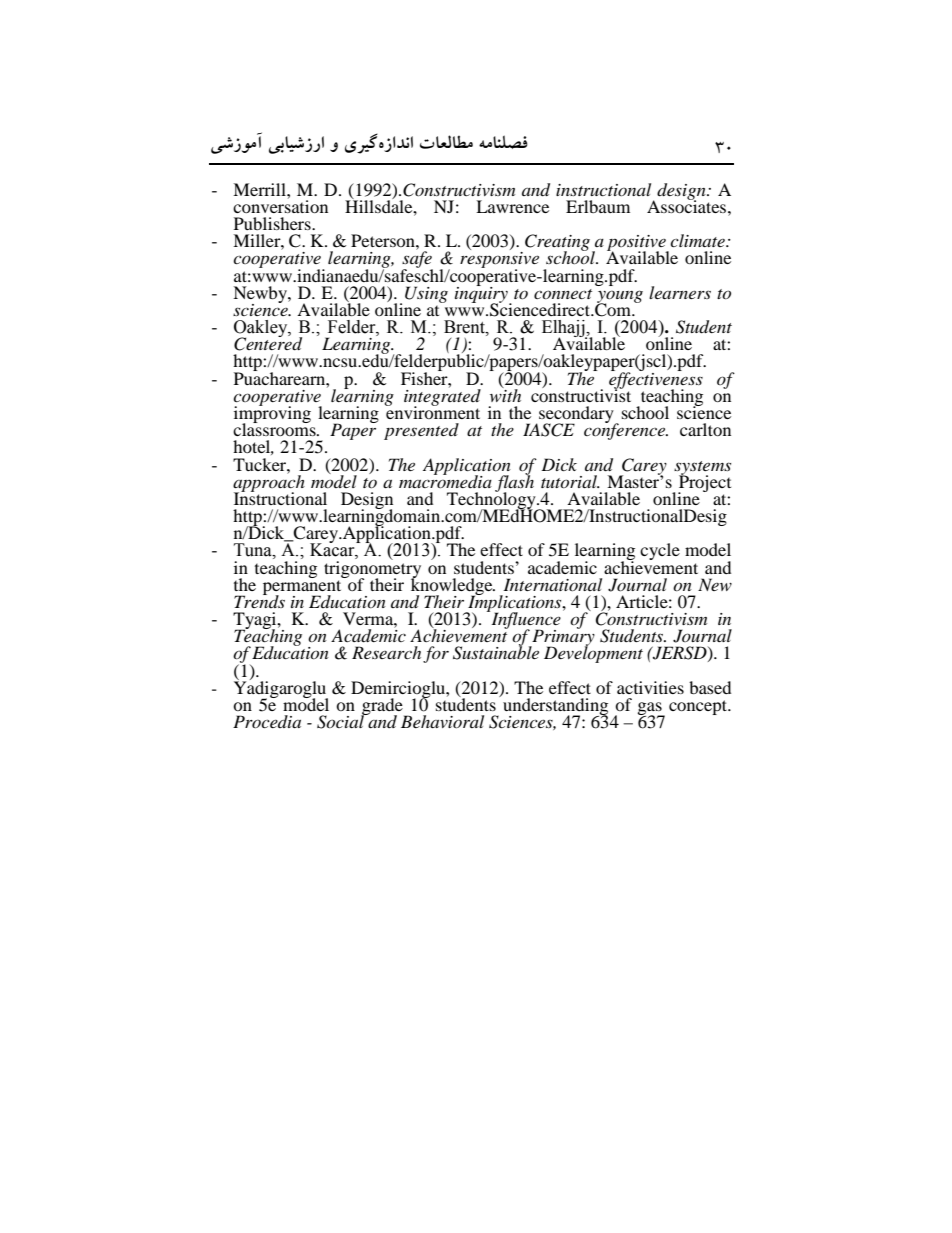 The height and width of the image is (1233, 952). Describe the element at coordinates (275, 428) in the image. I see `classrooms` at that location.
